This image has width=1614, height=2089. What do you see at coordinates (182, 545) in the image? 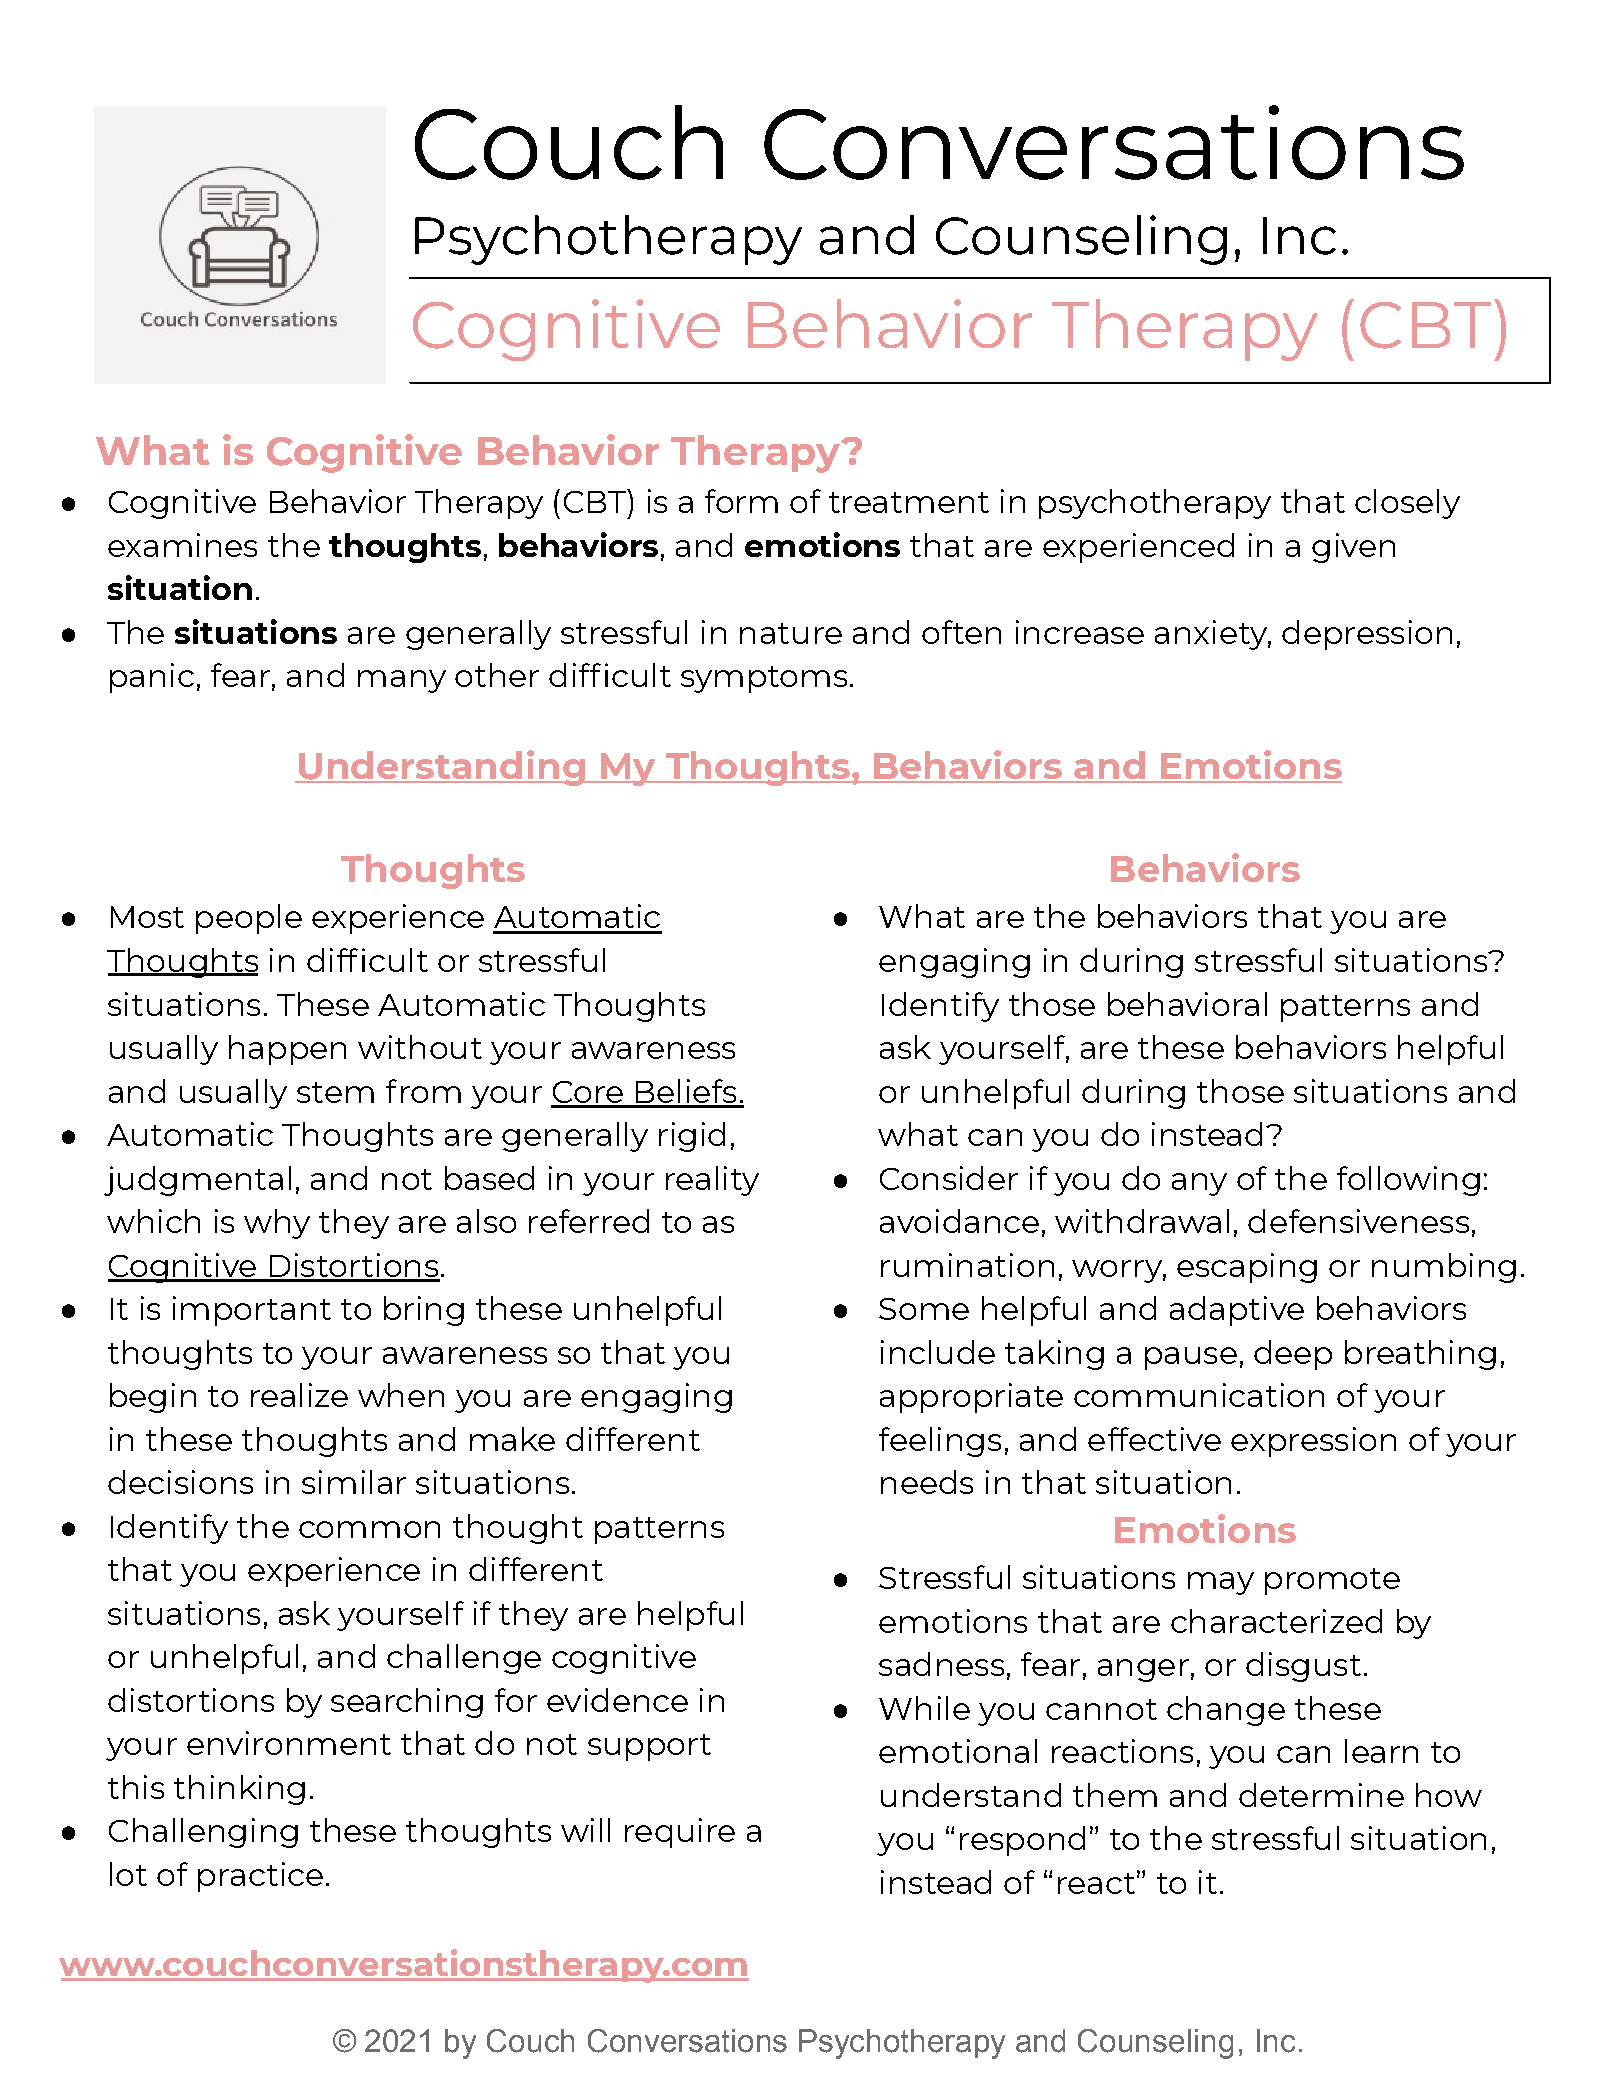
I see `examines` at bounding box center [182, 545].
